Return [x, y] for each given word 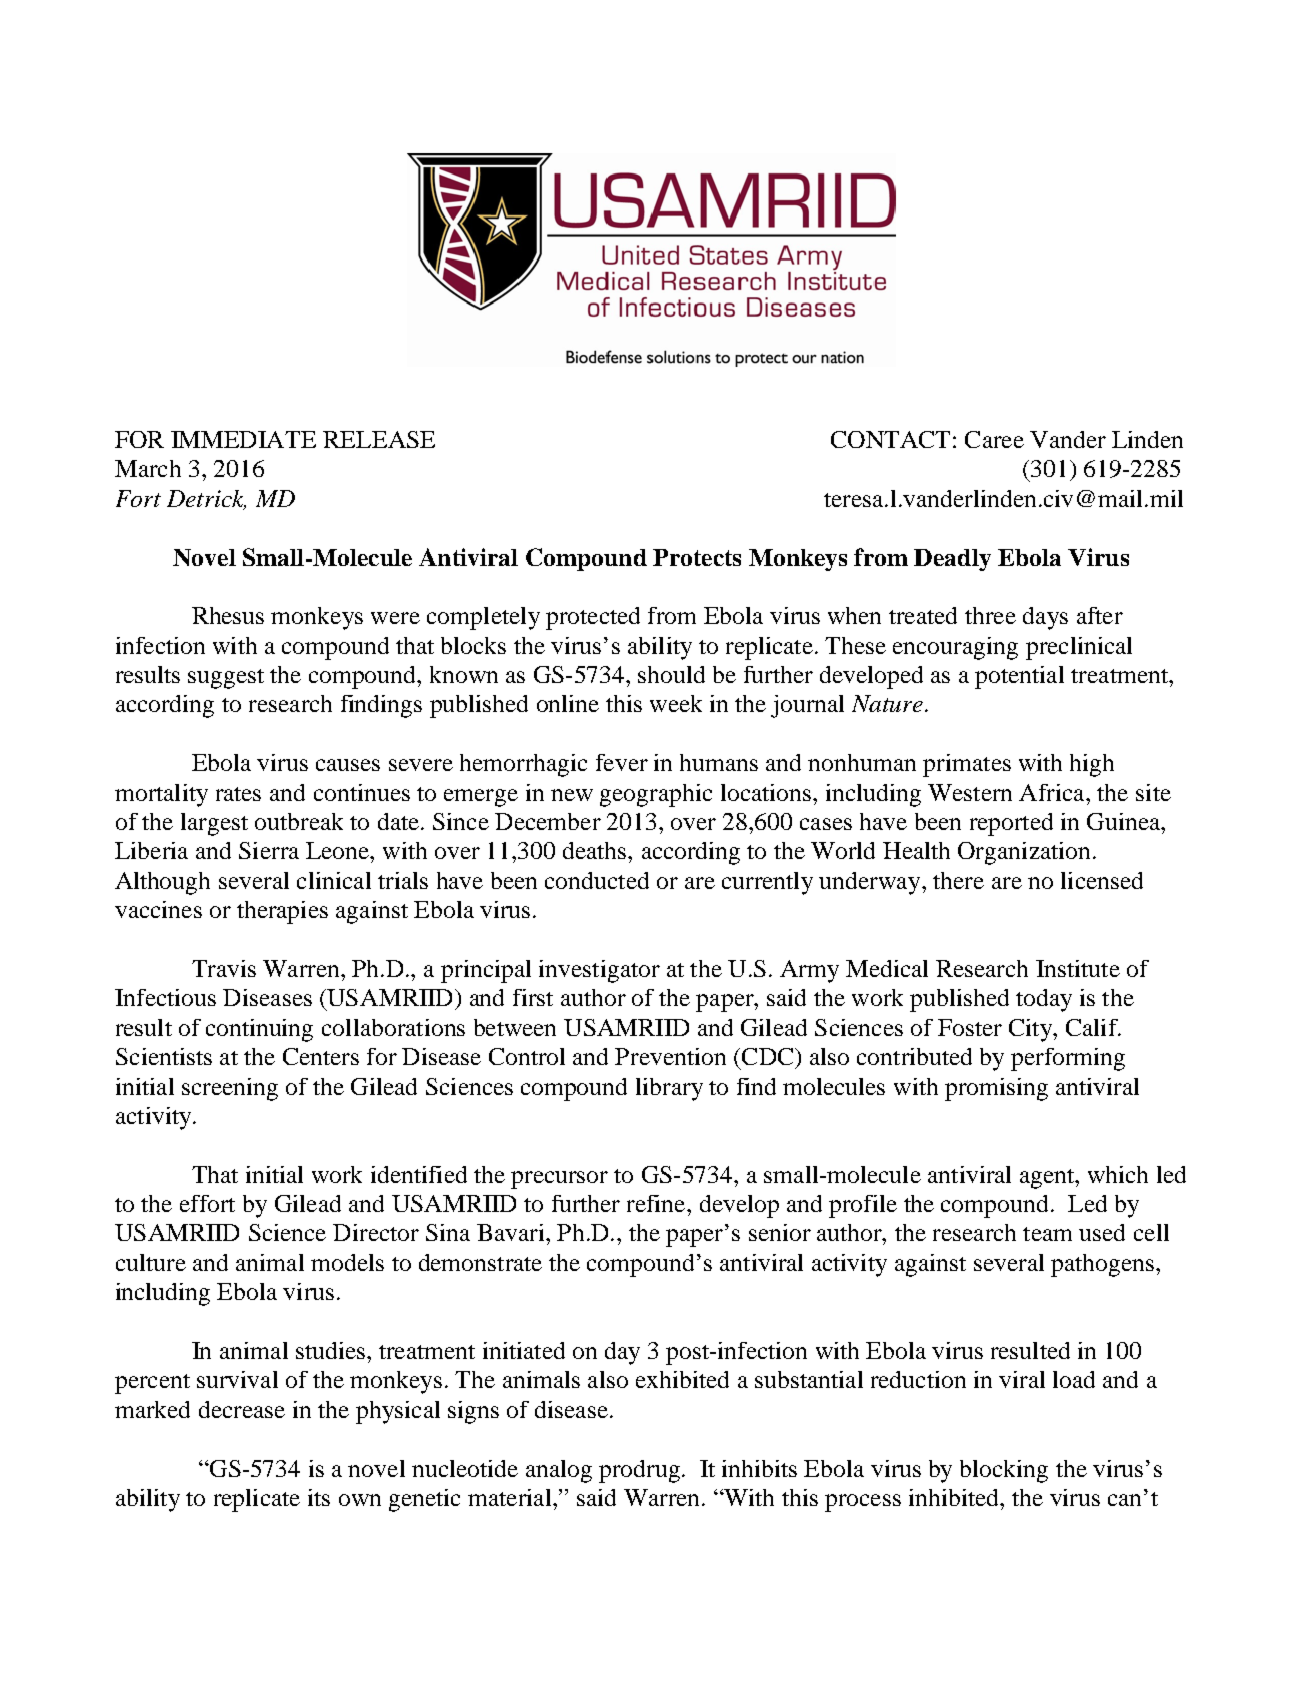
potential [1019, 677]
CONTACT [890, 439]
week [676, 703]
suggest [226, 679]
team [1047, 1234]
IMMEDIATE [243, 439]
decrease [242, 1409]
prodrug [639, 1471]
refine [657, 1203]
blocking [1004, 1471]
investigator [599, 971]
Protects [697, 557]
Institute [1078, 968]
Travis [224, 968]
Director [376, 1232]
